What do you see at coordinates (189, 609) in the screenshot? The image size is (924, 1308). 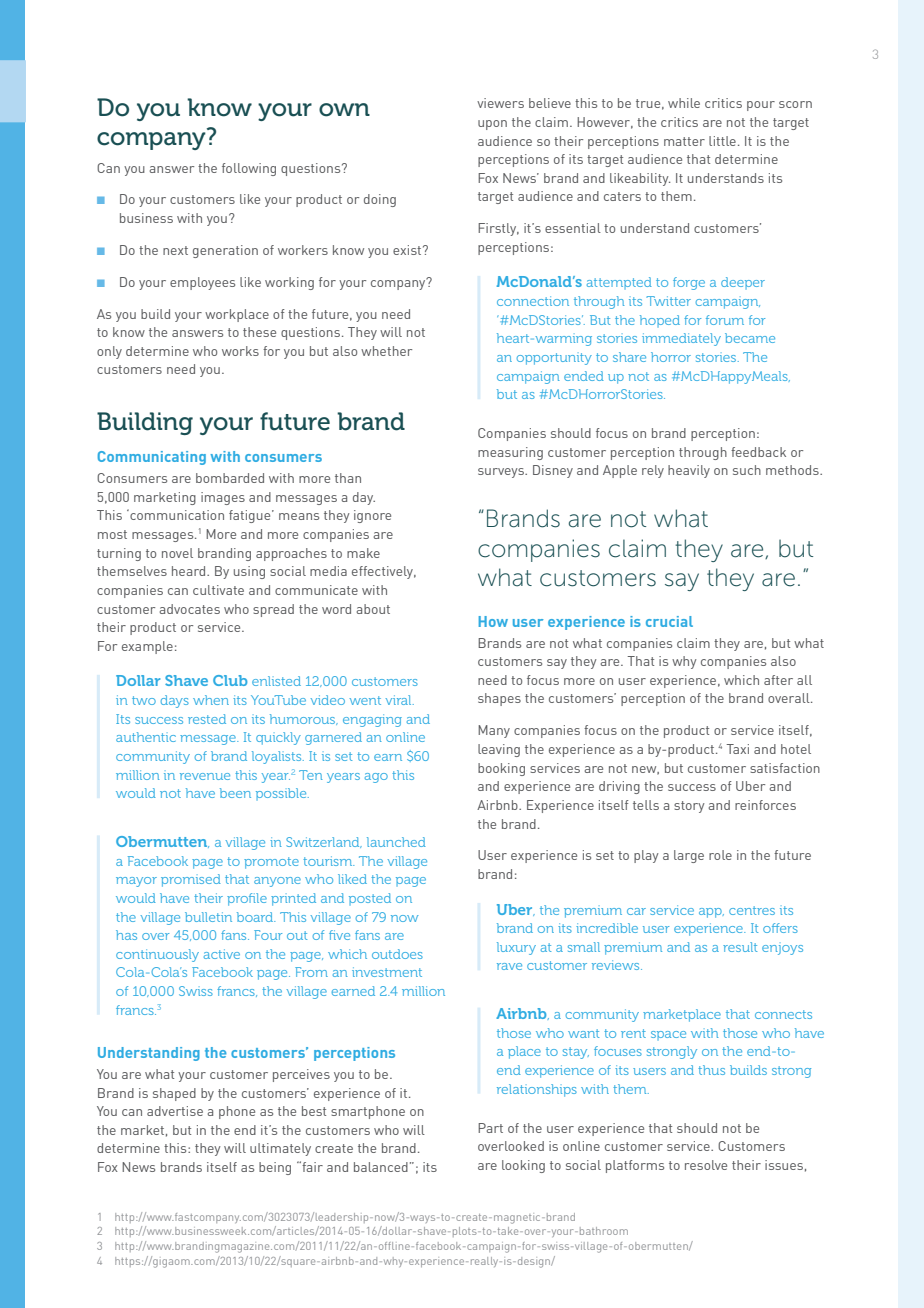 I see `advocates` at bounding box center [189, 609].
